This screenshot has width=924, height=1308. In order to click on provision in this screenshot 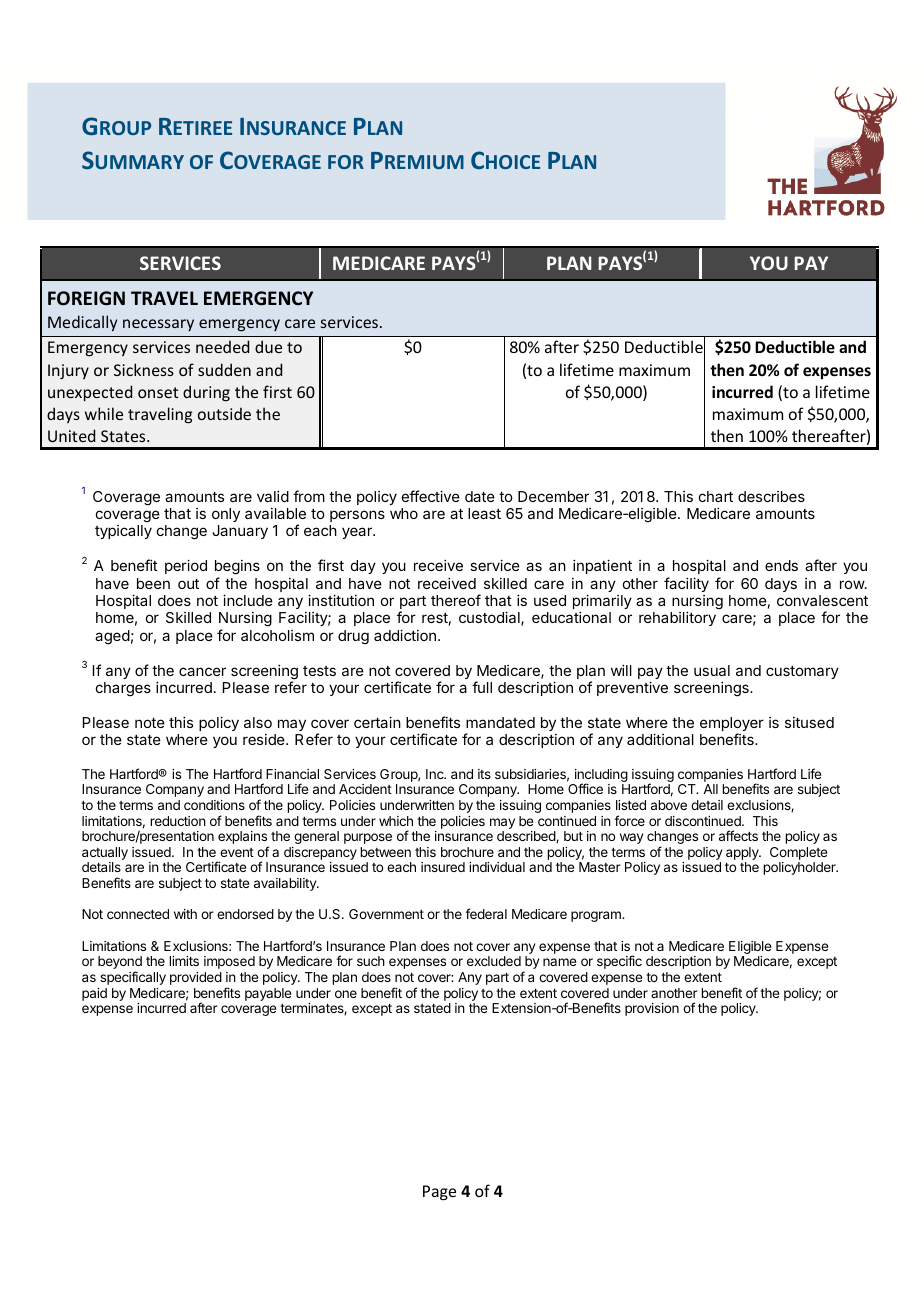, I will do `click(652, 1009)`.
